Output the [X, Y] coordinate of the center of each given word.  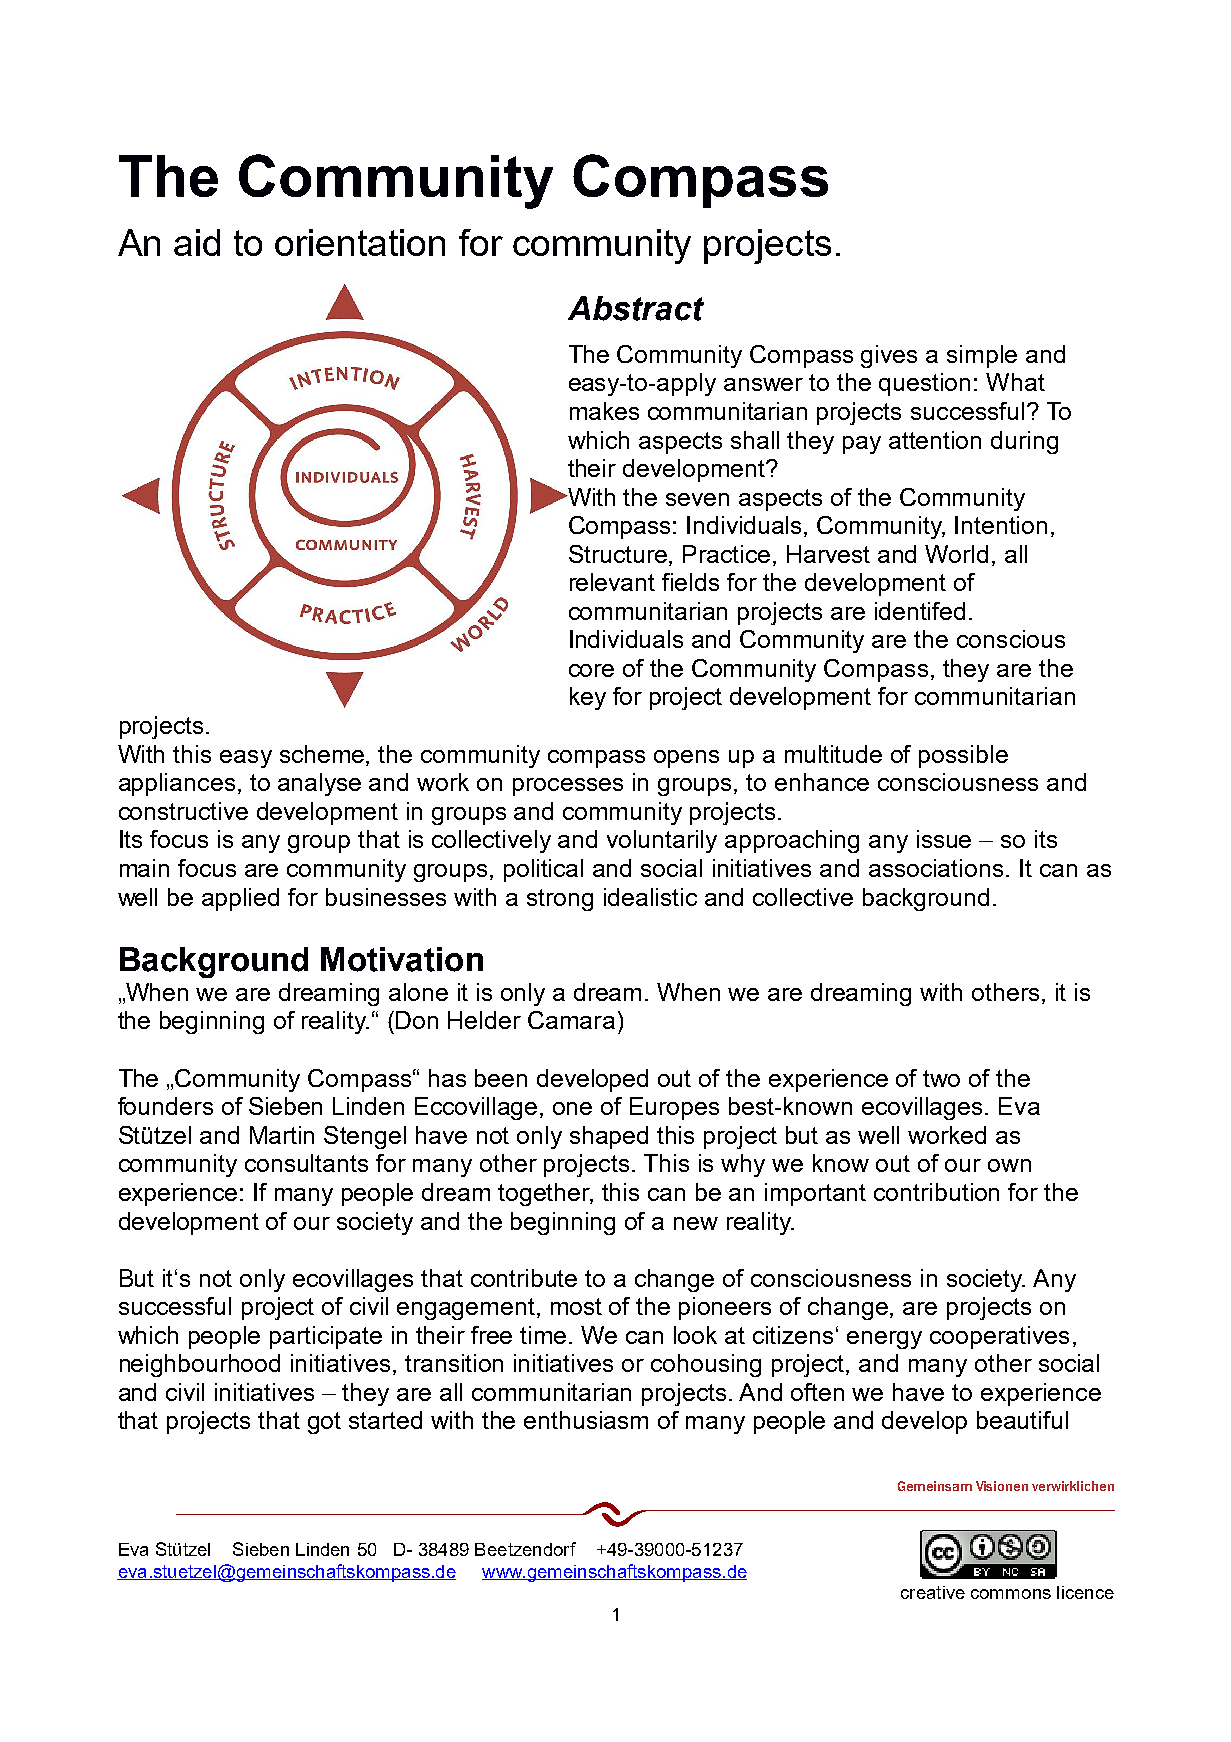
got [324, 1423]
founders [165, 1106]
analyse [319, 784]
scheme [323, 754]
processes [568, 787]
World [956, 554]
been [501, 1078]
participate [326, 1337]
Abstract [636, 308]
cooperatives [999, 1337]
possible [963, 756]
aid [197, 242]
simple [982, 356]
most [576, 1306]
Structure [619, 554]
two [941, 1078]
